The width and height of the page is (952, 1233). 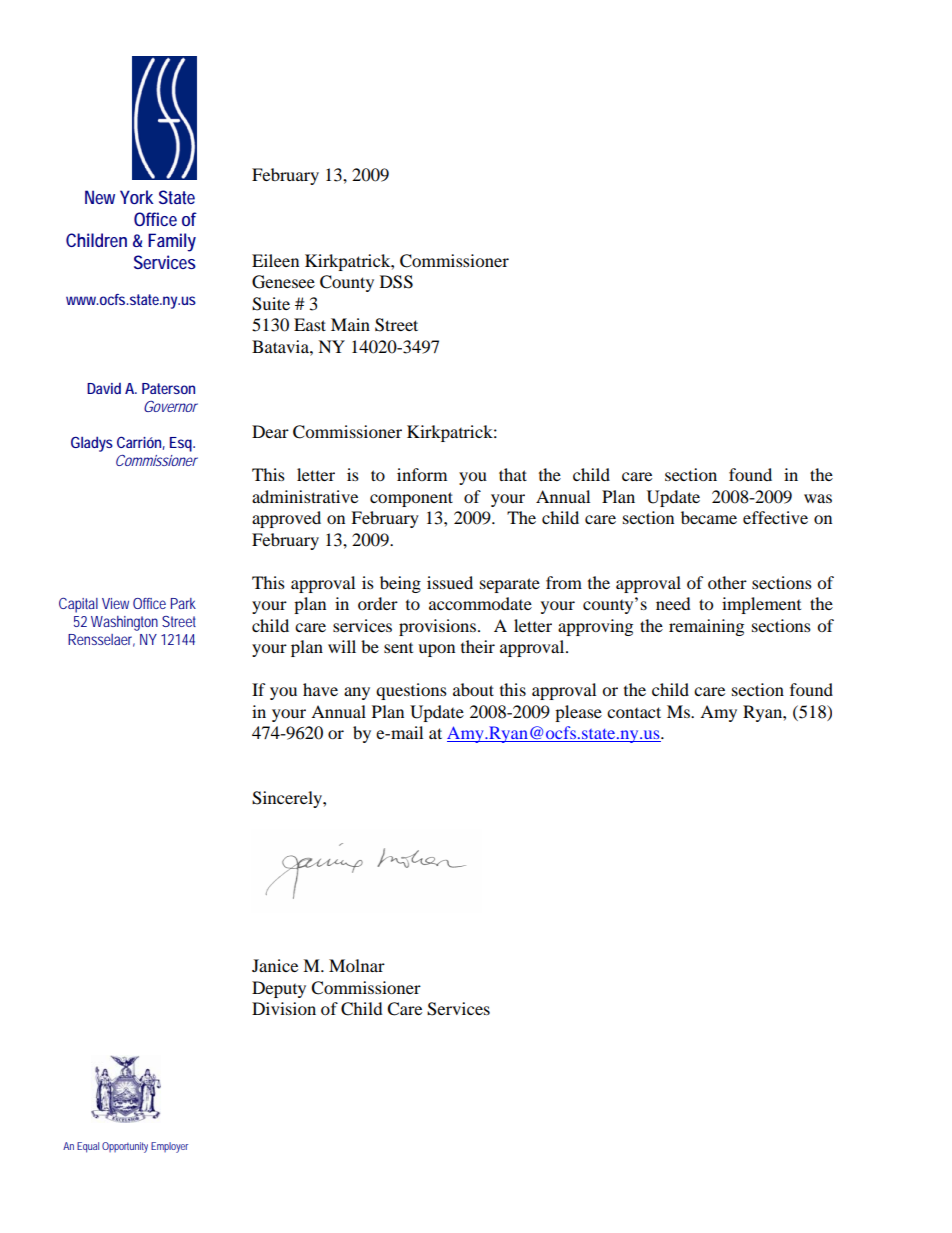 I want to click on DSS, so click(x=396, y=282).
